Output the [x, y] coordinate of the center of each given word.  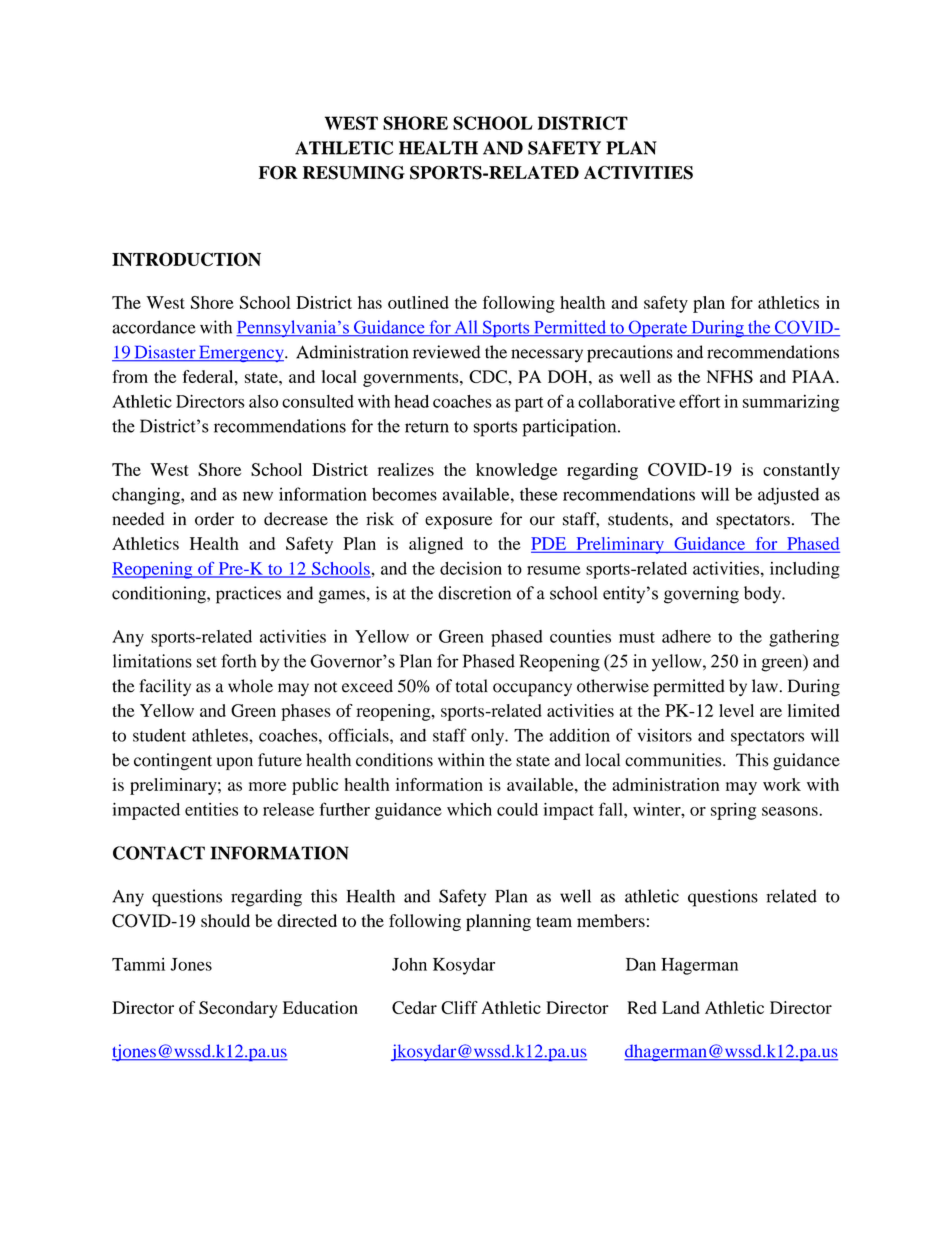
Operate [657, 328]
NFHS [730, 376]
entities [211, 809]
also [263, 401]
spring [733, 811]
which [469, 809]
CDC [489, 376]
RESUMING [354, 173]
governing [701, 595]
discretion [474, 593]
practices [248, 595]
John [409, 964]
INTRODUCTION [186, 259]
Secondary [238, 1009]
